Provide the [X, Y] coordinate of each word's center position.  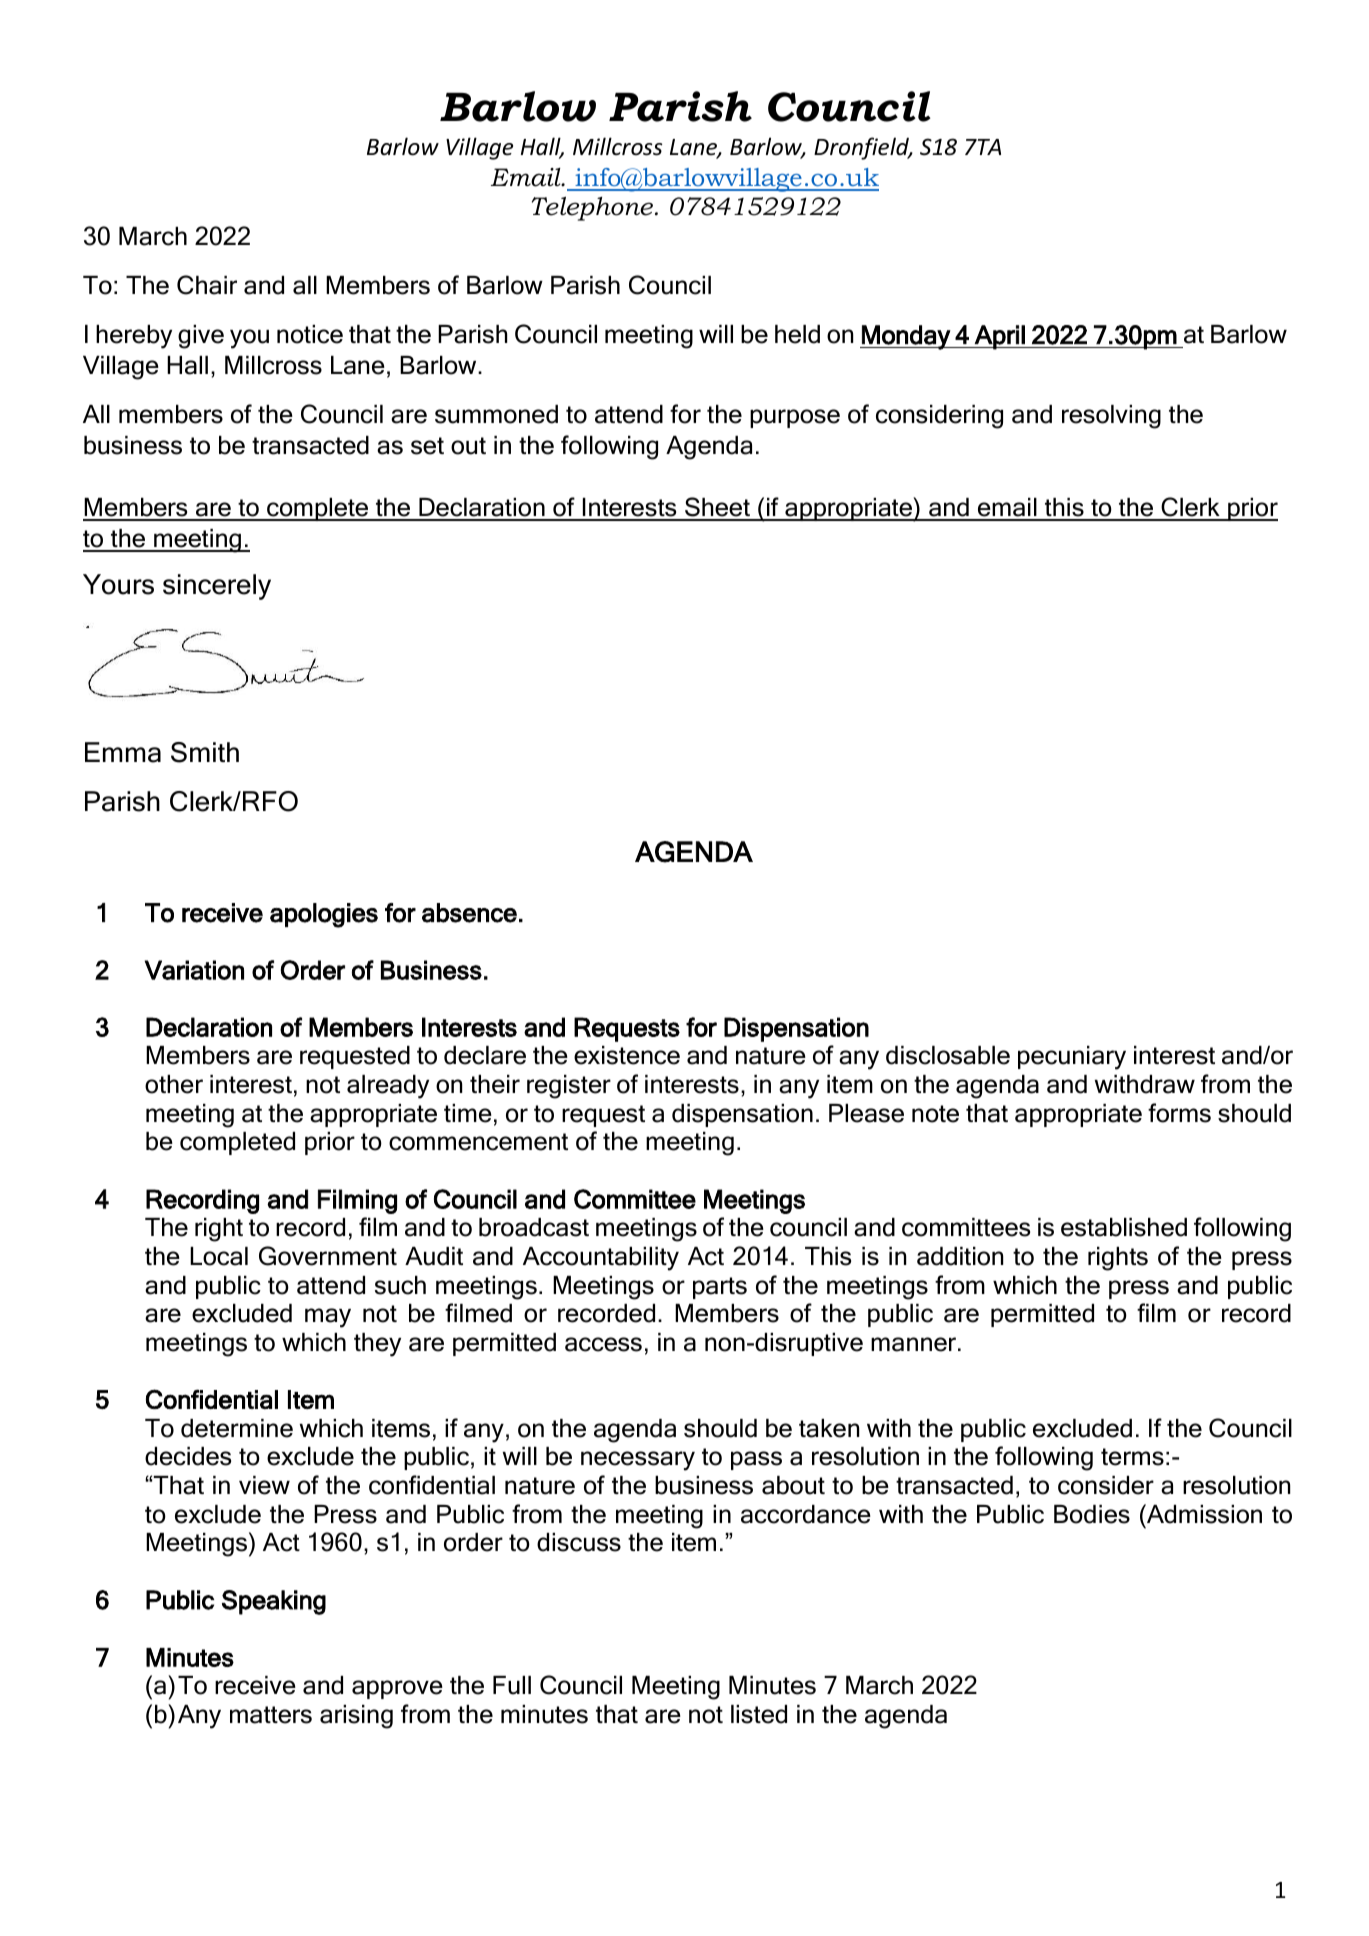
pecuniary [1072, 1058]
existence [627, 1055]
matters [271, 1715]
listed [759, 1714]
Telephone [592, 209]
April [1000, 337]
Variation [194, 970]
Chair [207, 285]
